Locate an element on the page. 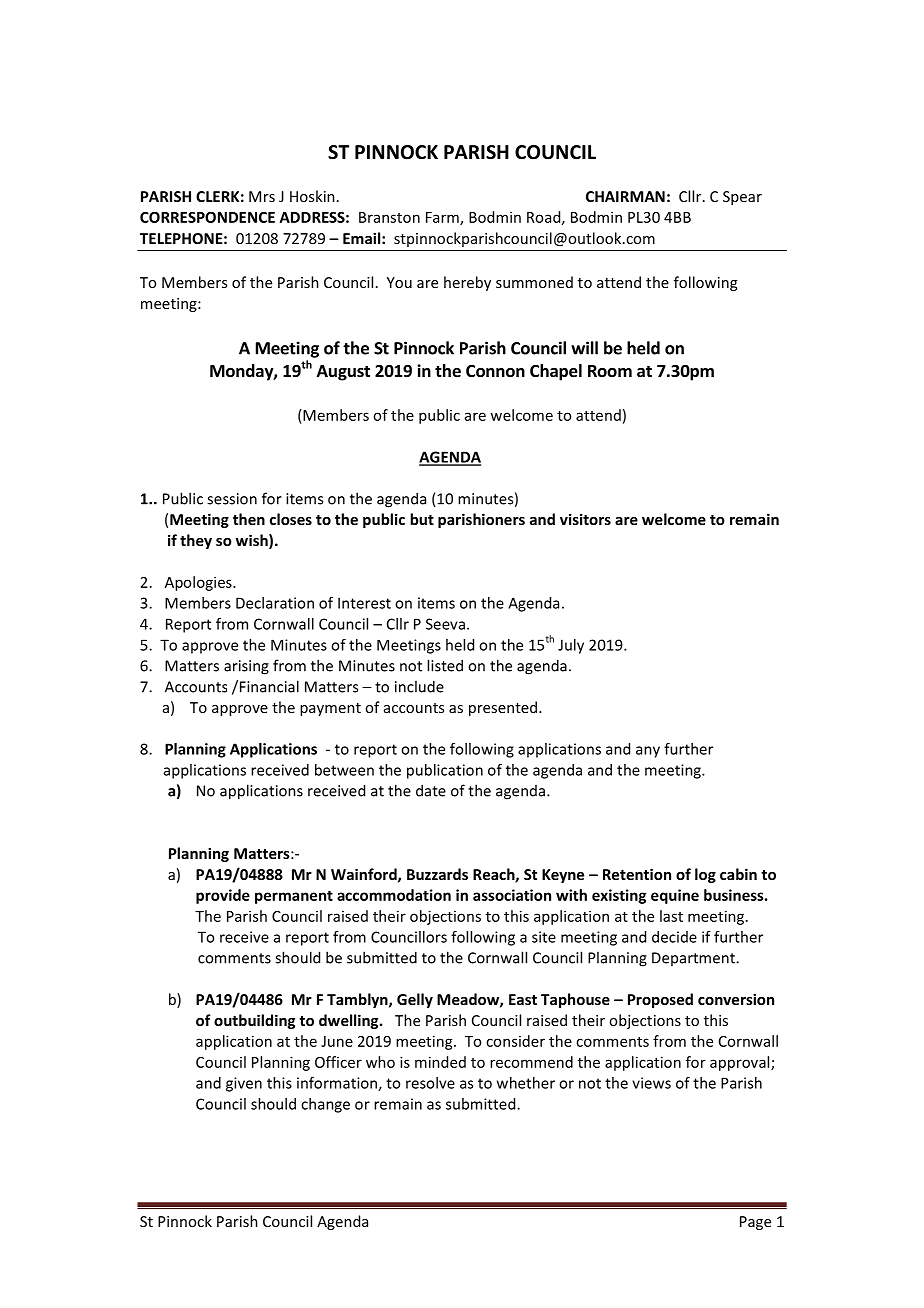  permanent is located at coordinates (294, 897).
